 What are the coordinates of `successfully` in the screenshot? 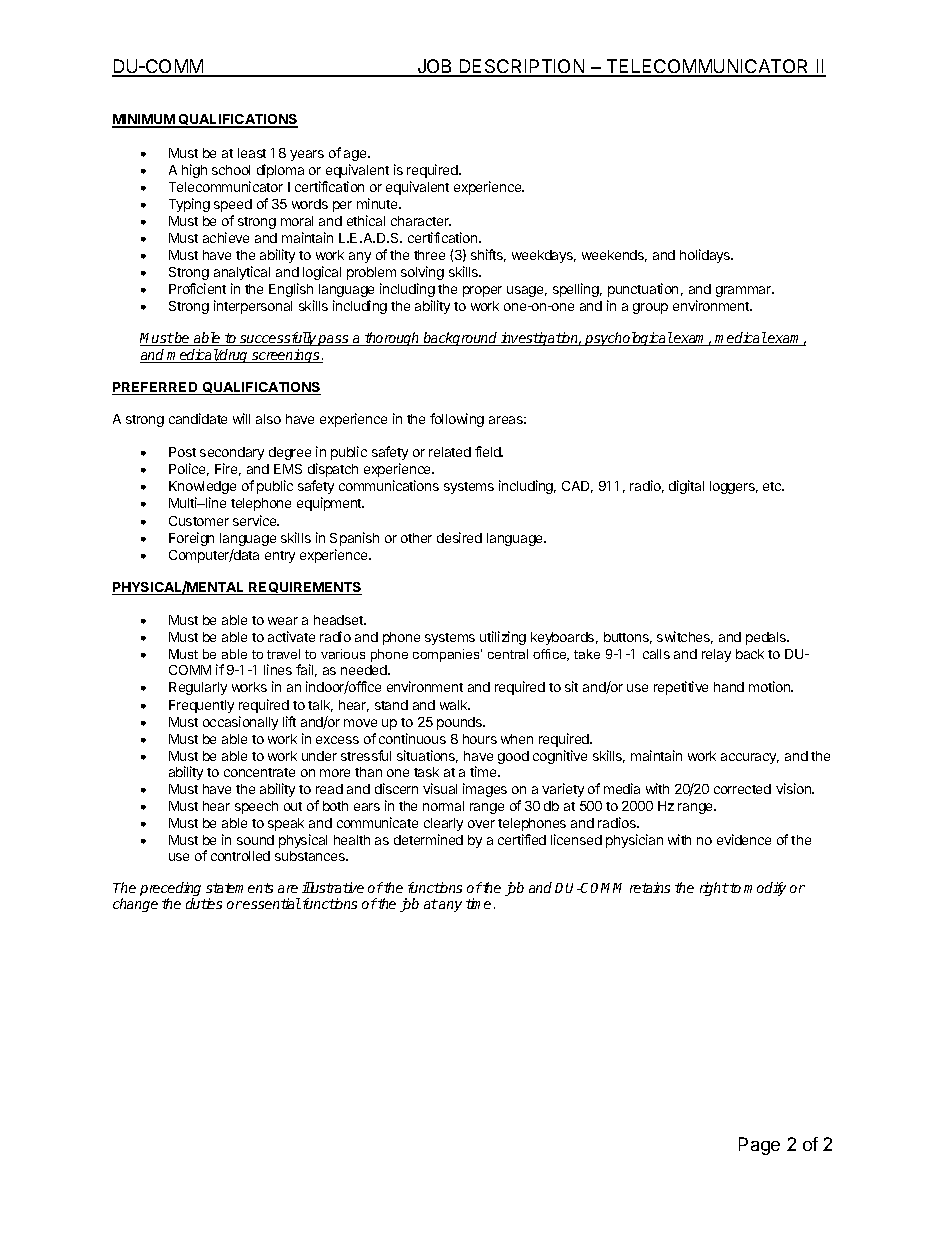 It's located at (278, 339).
